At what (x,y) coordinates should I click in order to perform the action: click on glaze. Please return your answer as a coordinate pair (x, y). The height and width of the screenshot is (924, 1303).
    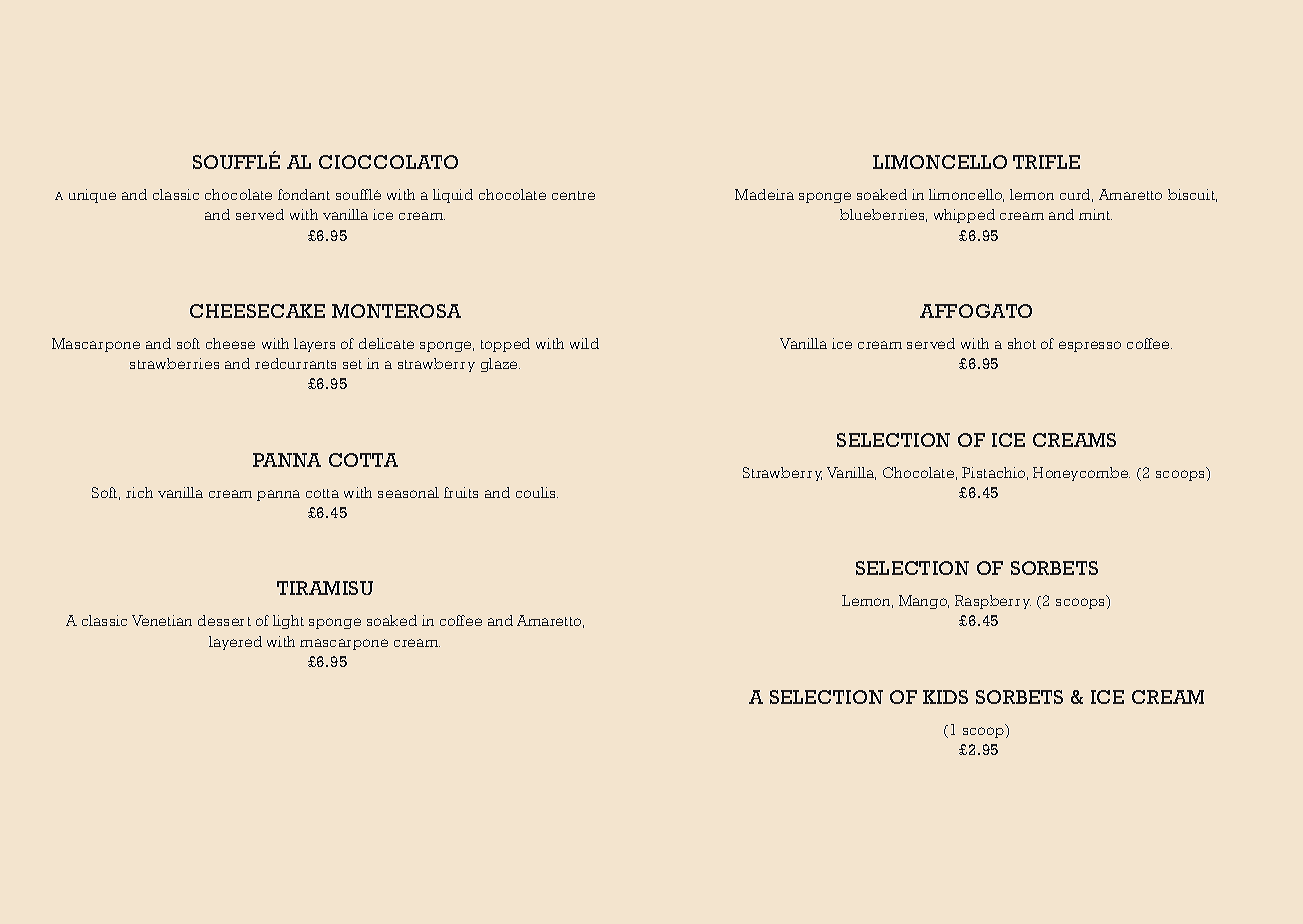
    Looking at the image, I should click on (500, 365).
